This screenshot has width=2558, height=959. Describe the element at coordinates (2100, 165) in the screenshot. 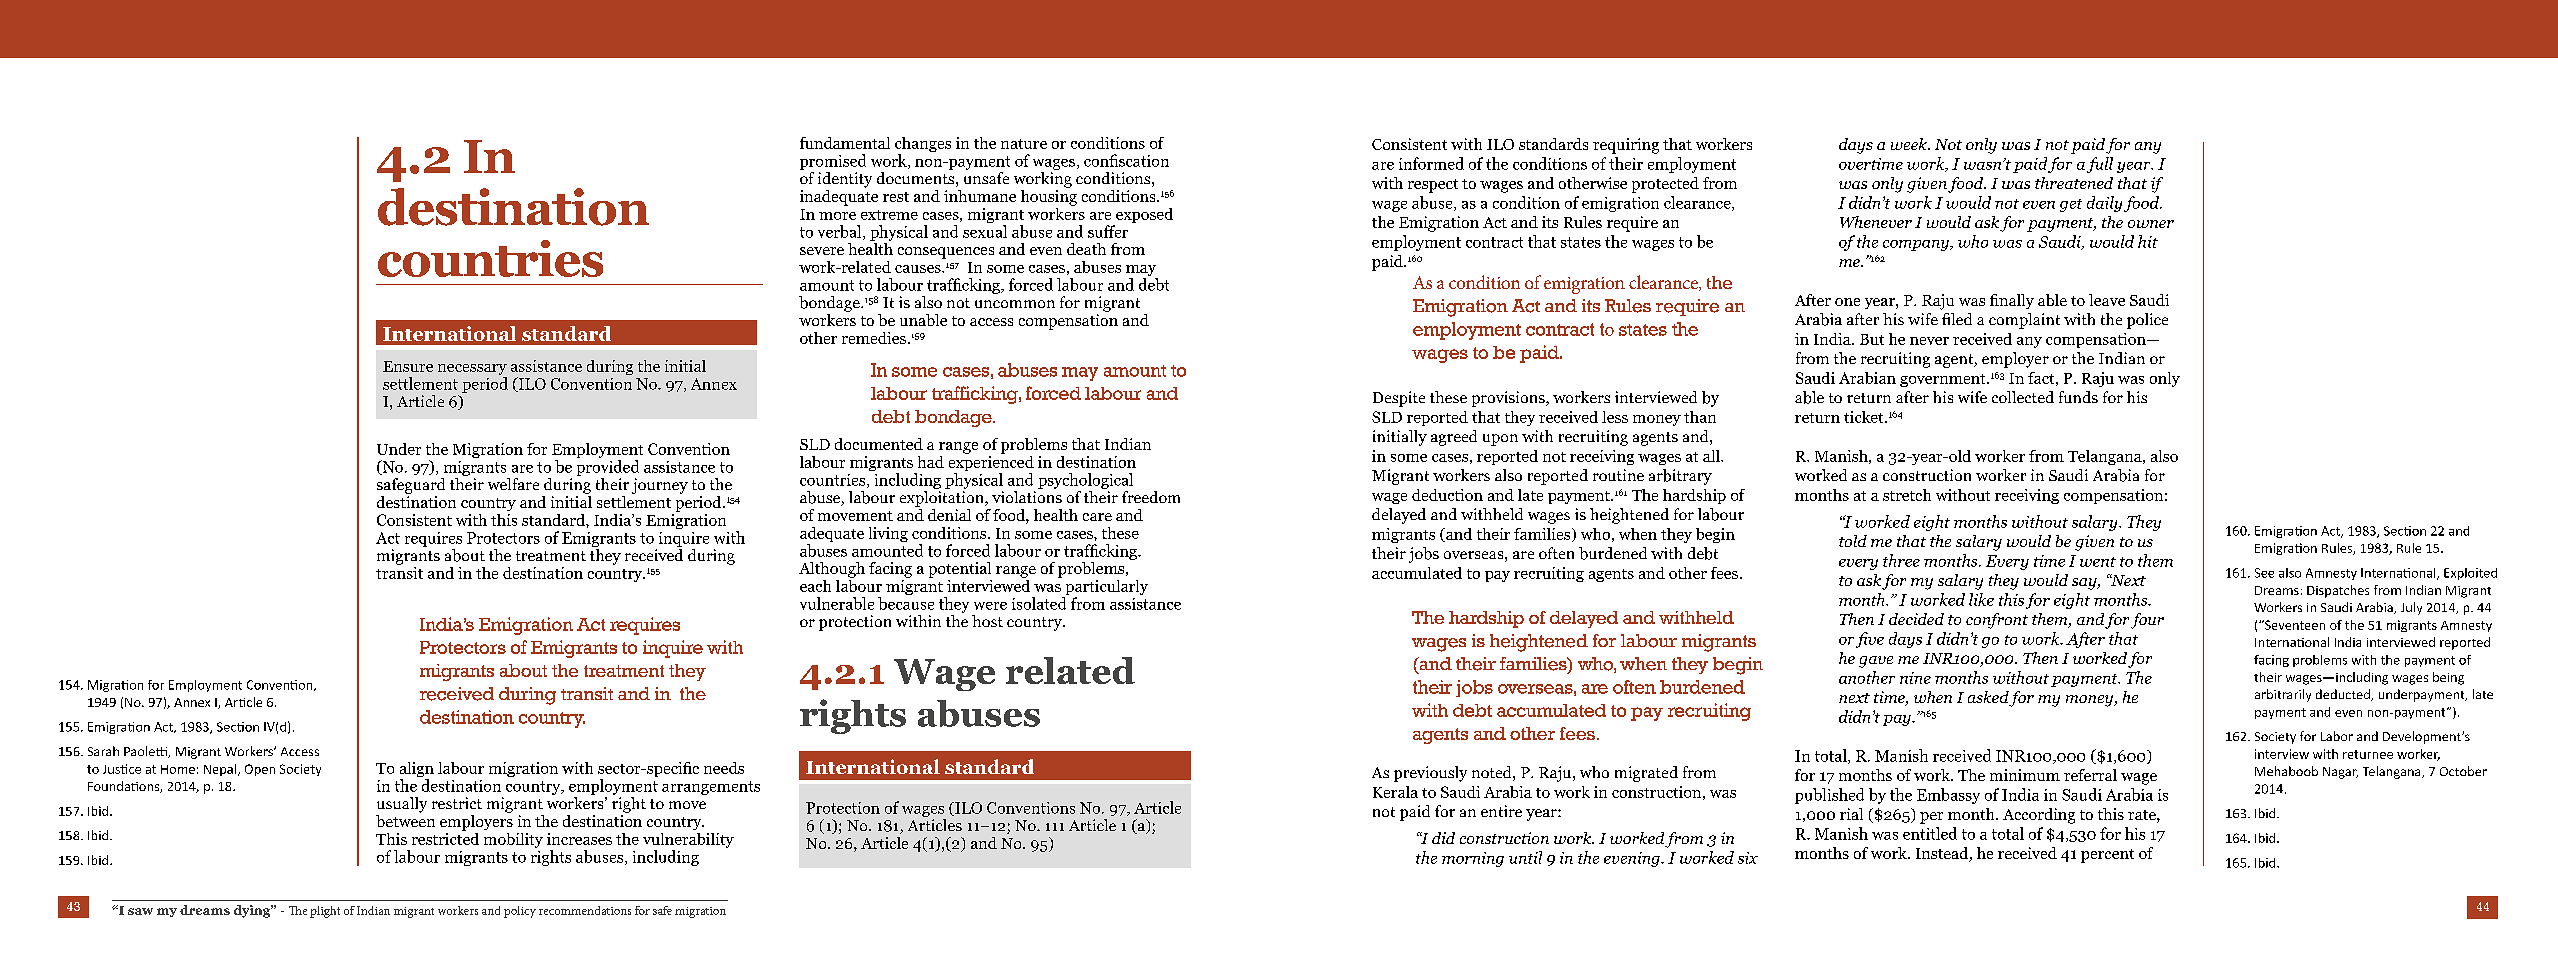

I see `full` at that location.
